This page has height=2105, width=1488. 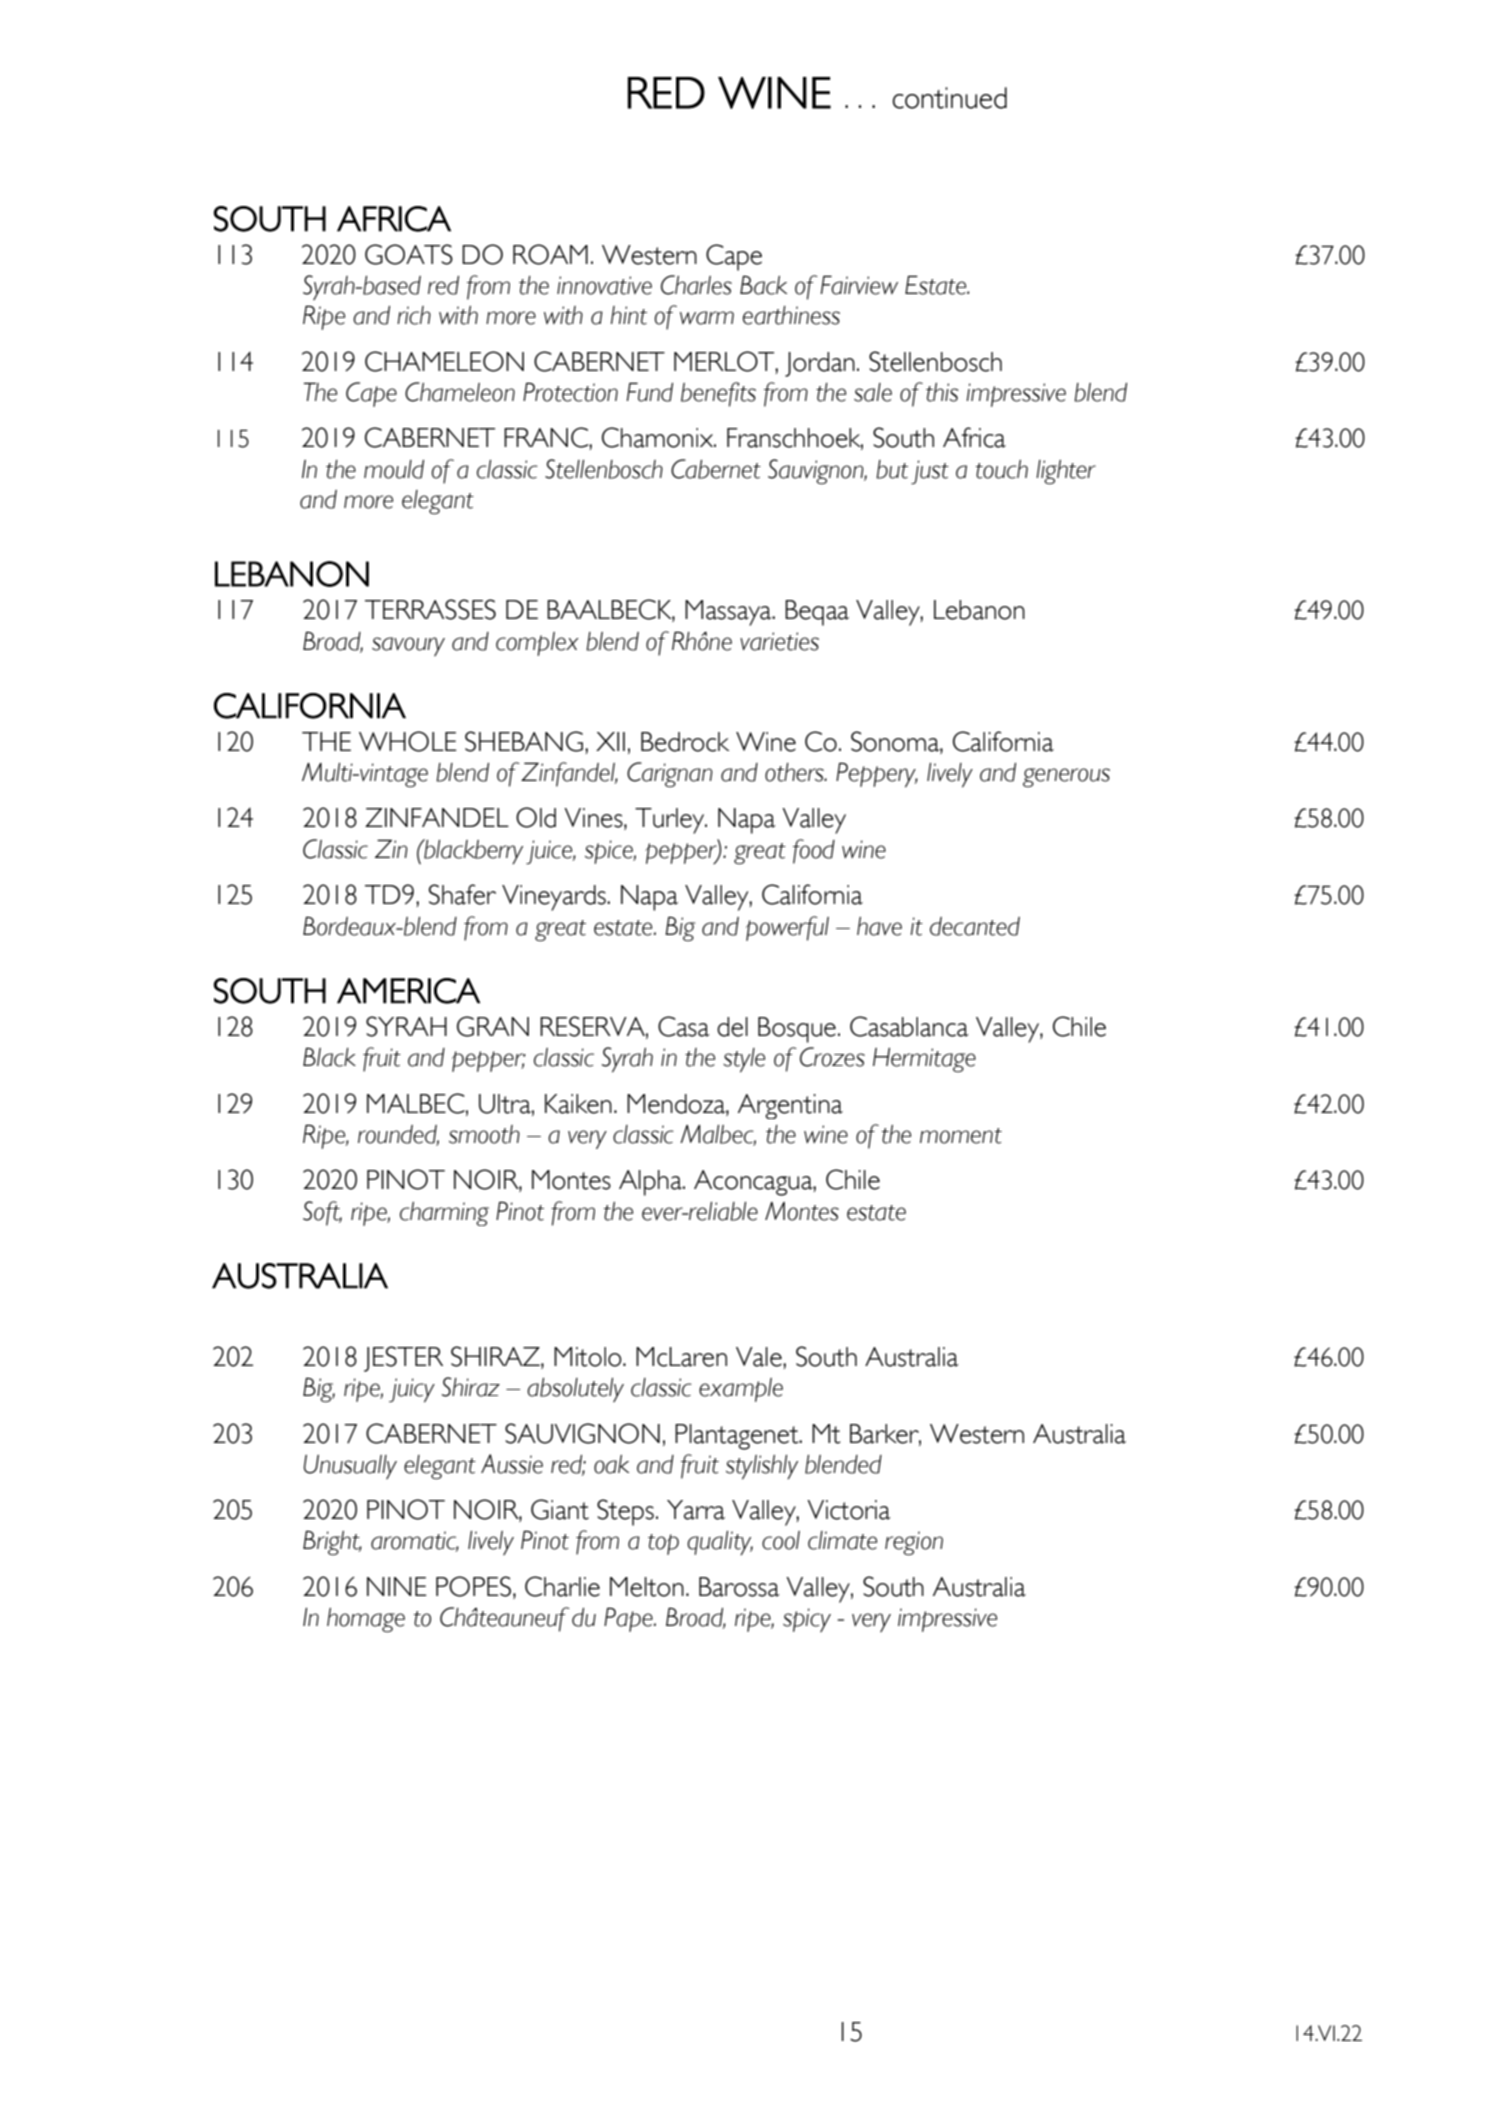 What do you see at coordinates (398, 1135) in the page?
I see `rounded` at bounding box center [398, 1135].
